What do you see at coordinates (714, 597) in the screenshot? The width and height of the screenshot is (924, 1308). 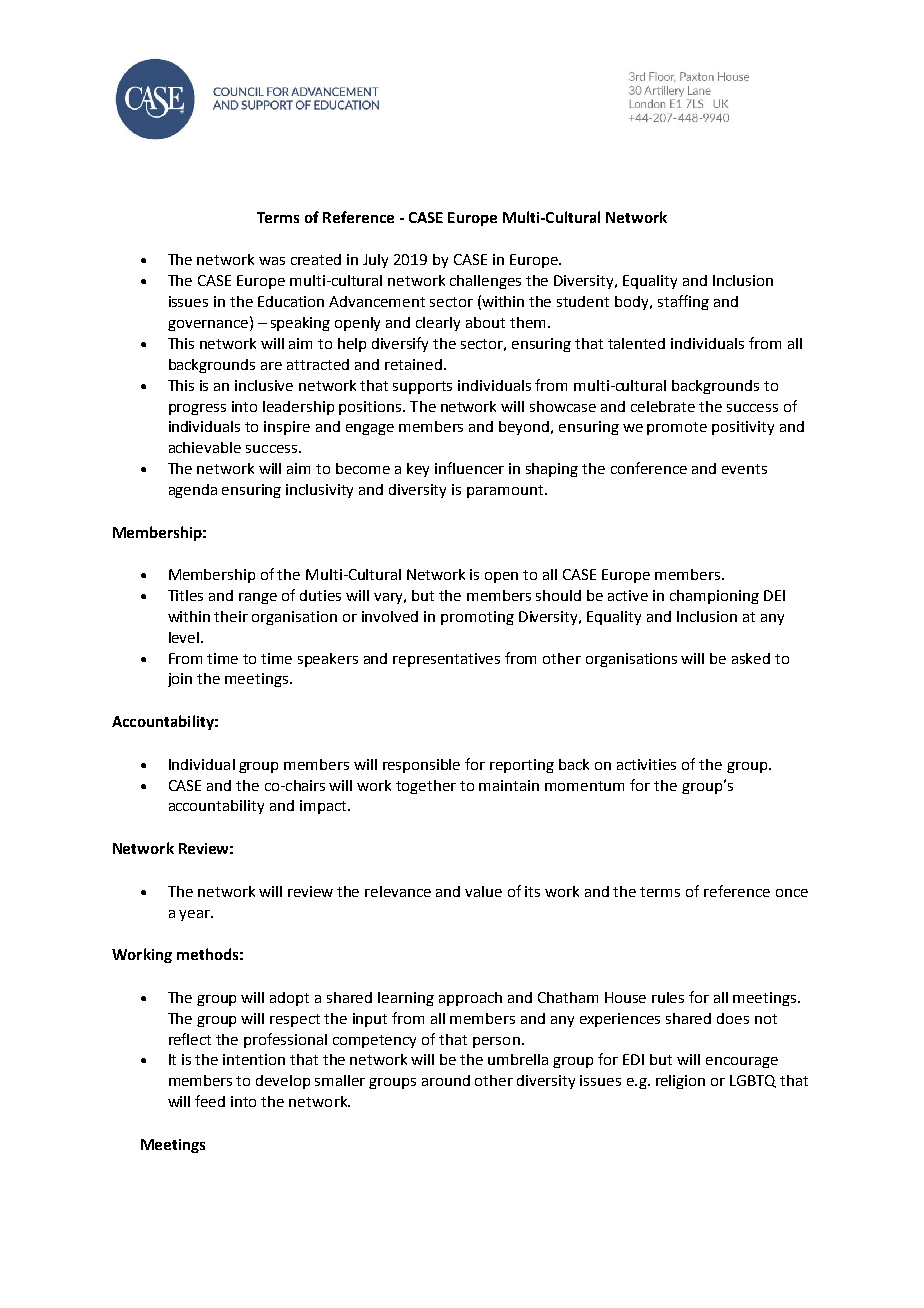 I see `championing` at bounding box center [714, 597].
